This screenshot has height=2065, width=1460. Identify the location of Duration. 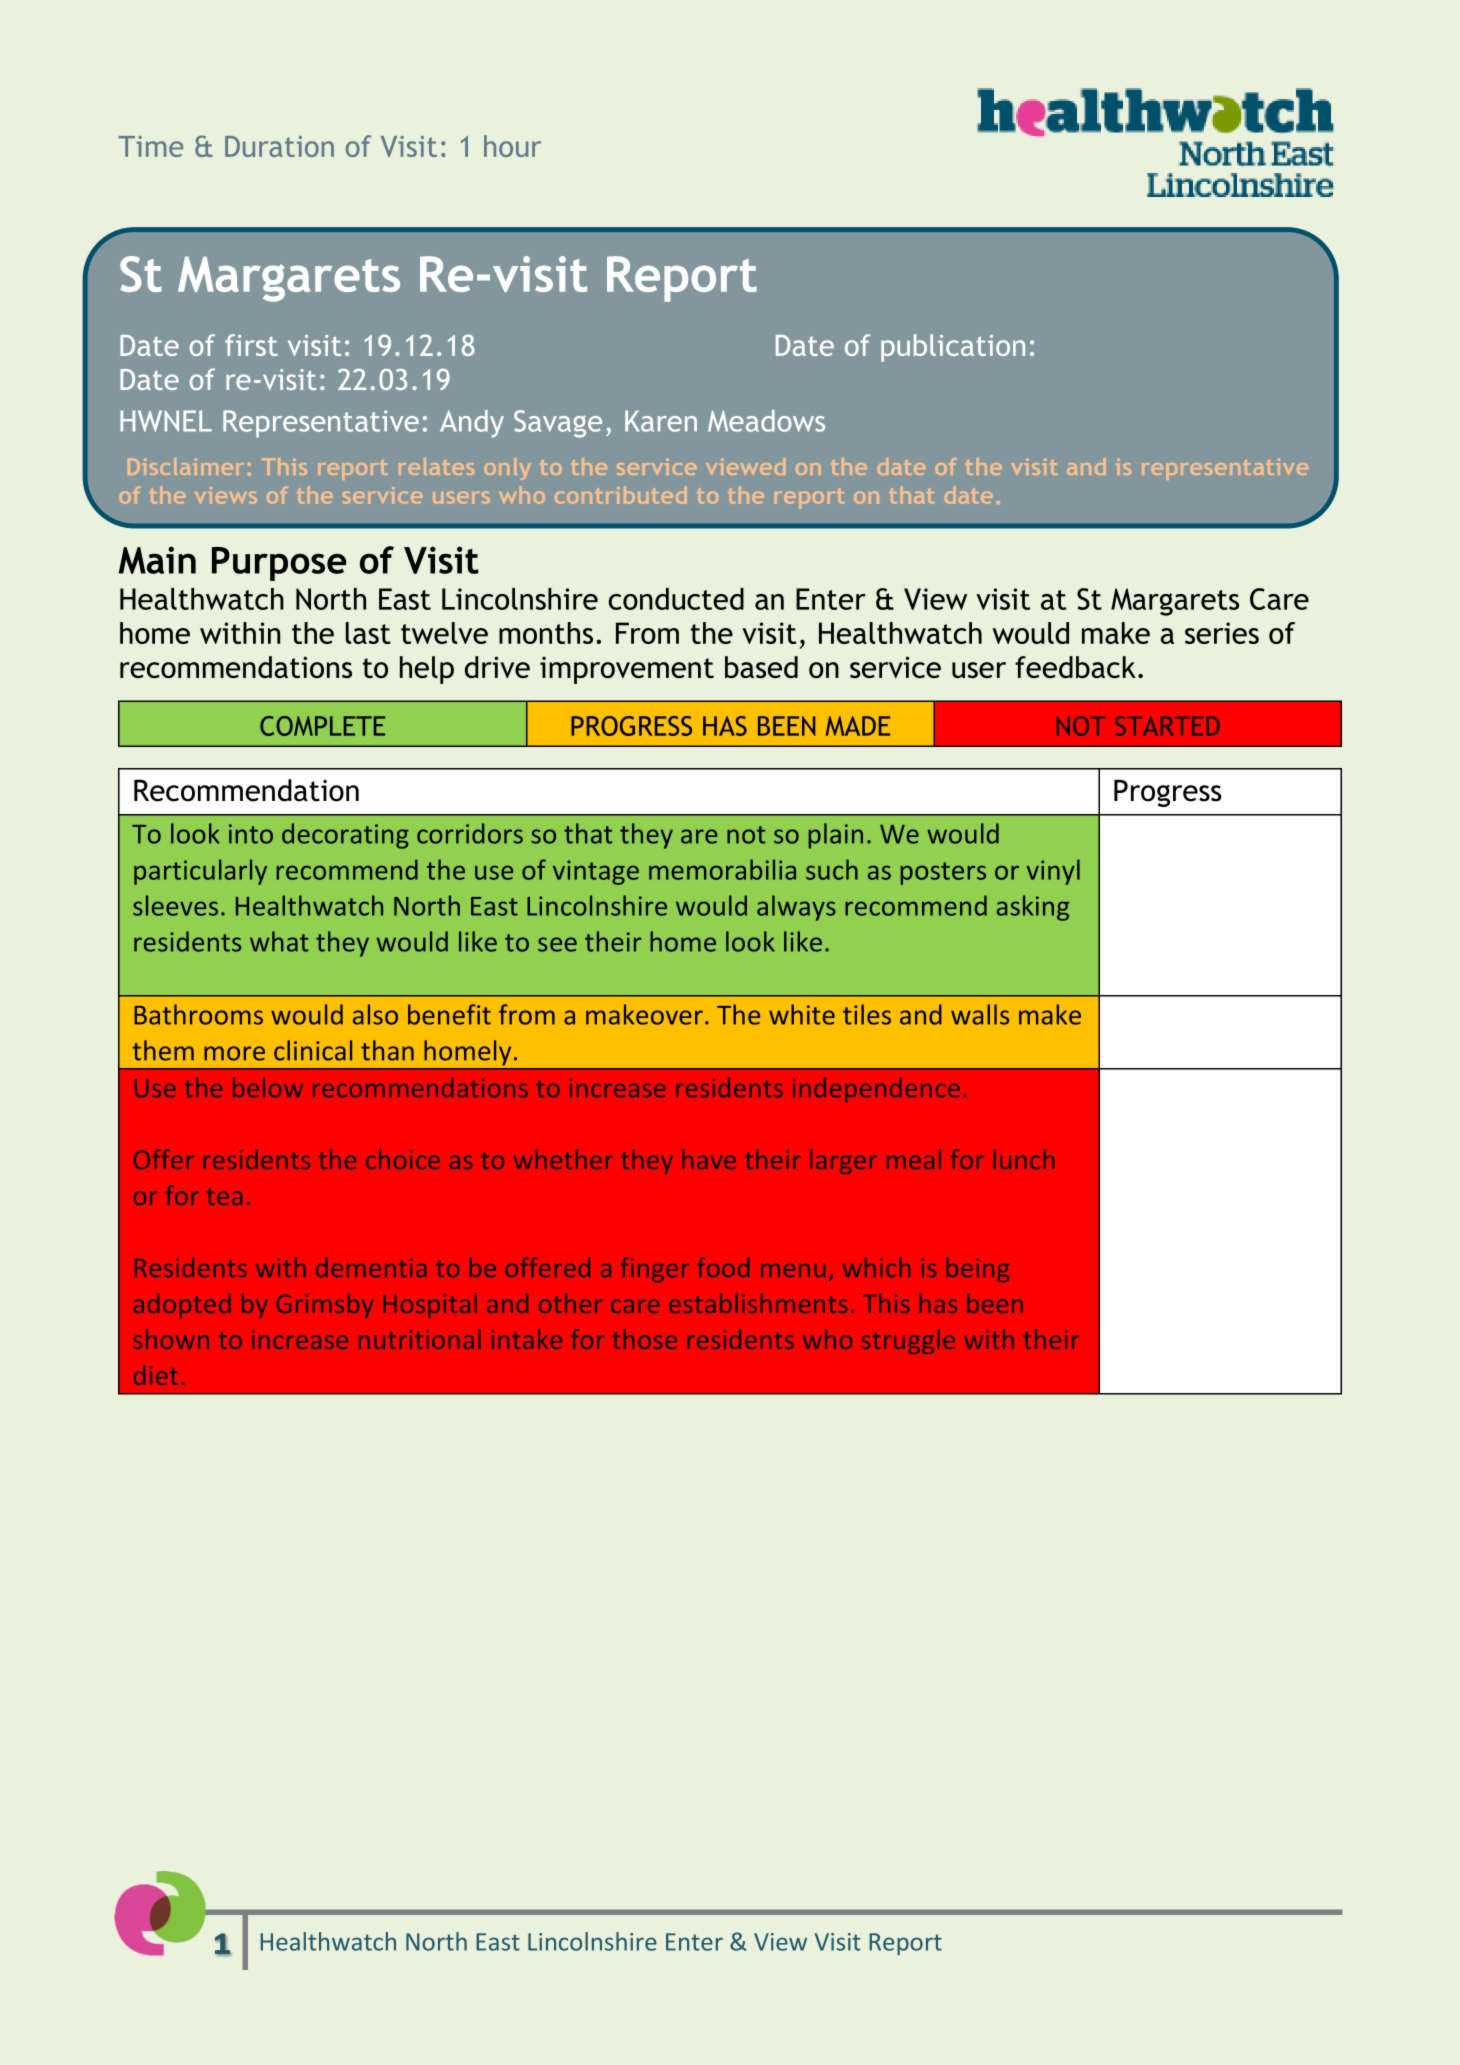
(279, 146).
